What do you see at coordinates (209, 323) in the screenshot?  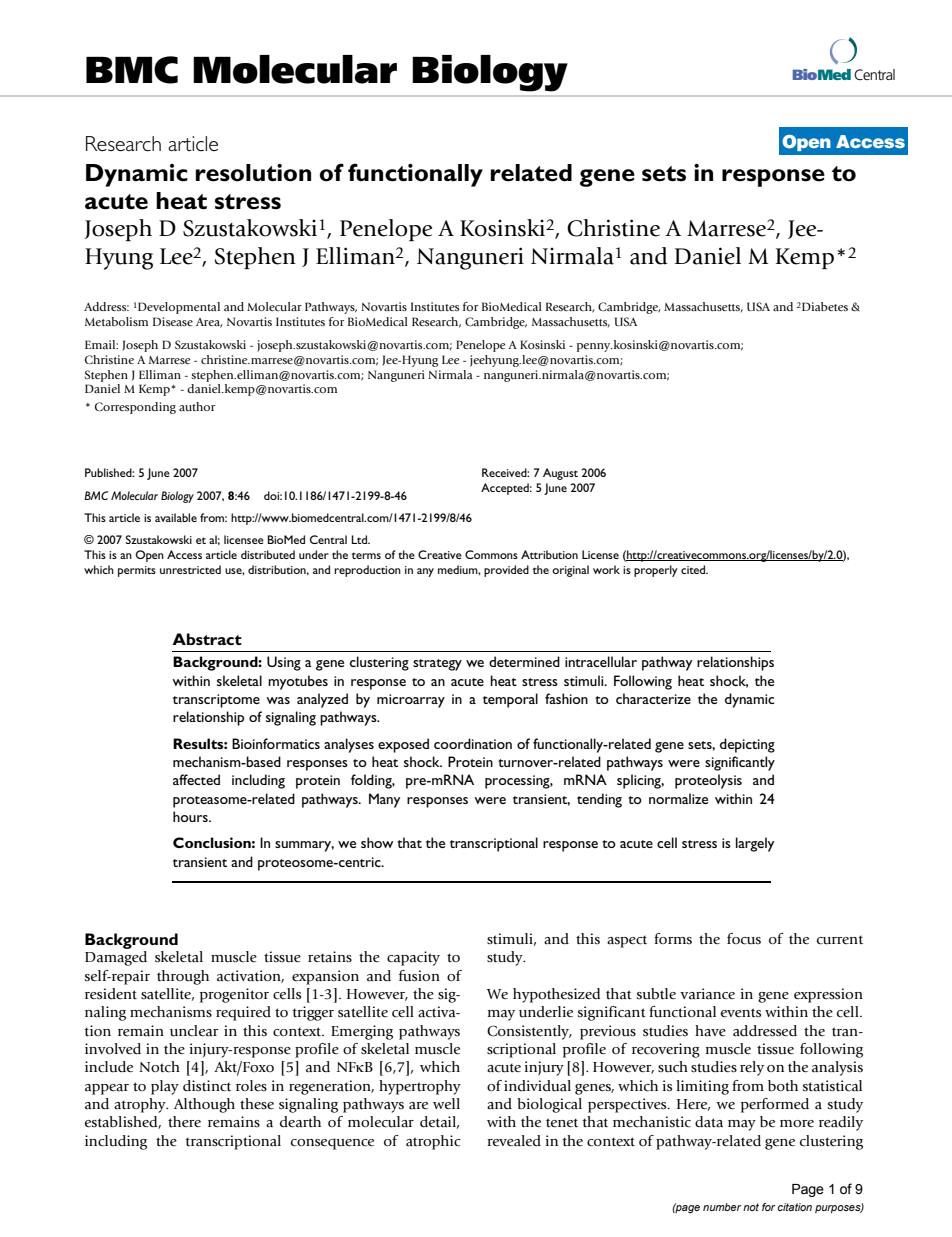 I see `Area` at bounding box center [209, 323].
